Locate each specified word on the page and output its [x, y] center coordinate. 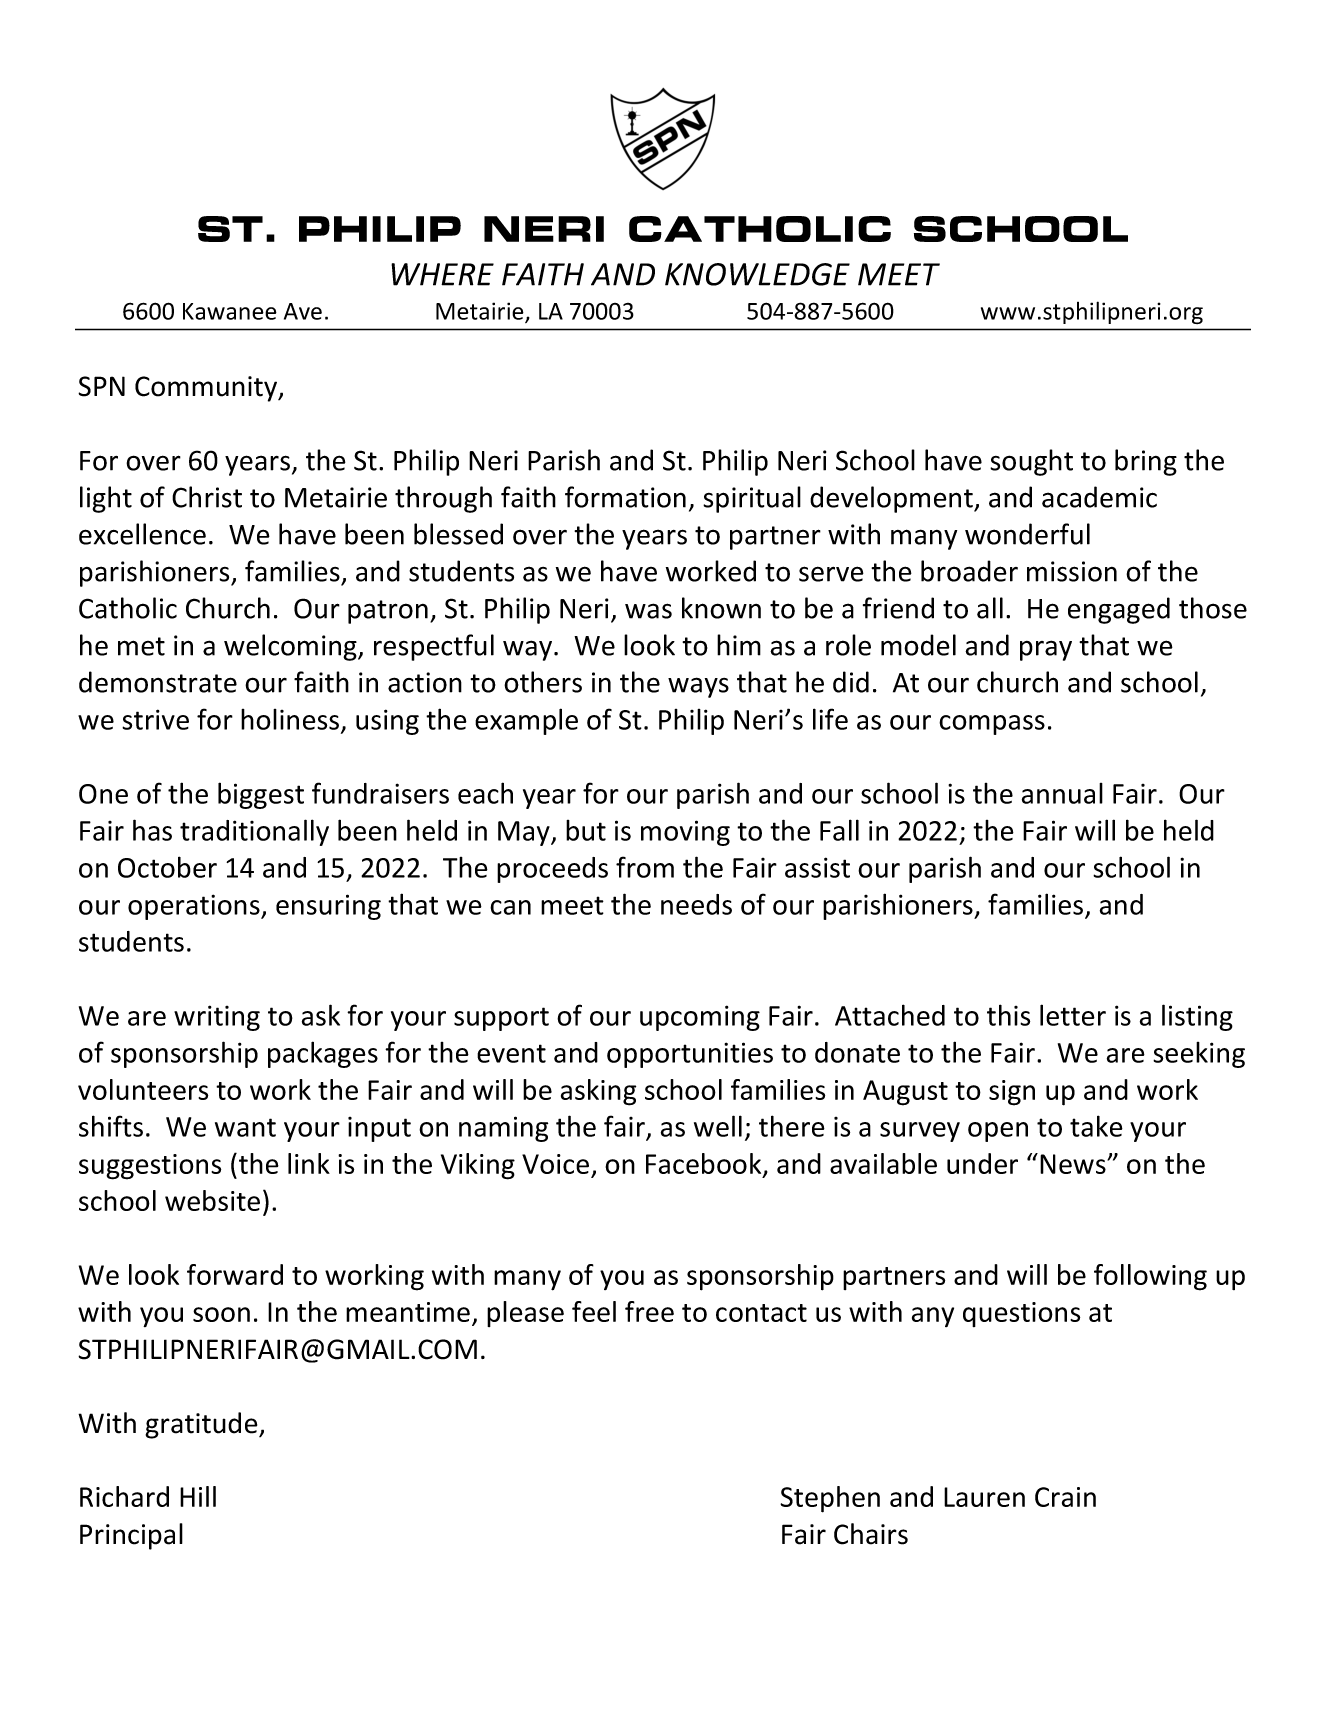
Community [207, 389]
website [212, 1200]
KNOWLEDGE [757, 274]
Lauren [984, 1497]
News [1074, 1164]
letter [1073, 1015]
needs [696, 904]
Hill [198, 1496]
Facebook [705, 1165]
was [648, 611]
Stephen [830, 1499]
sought [1031, 462]
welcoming [291, 647]
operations [195, 907]
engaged [1119, 610]
